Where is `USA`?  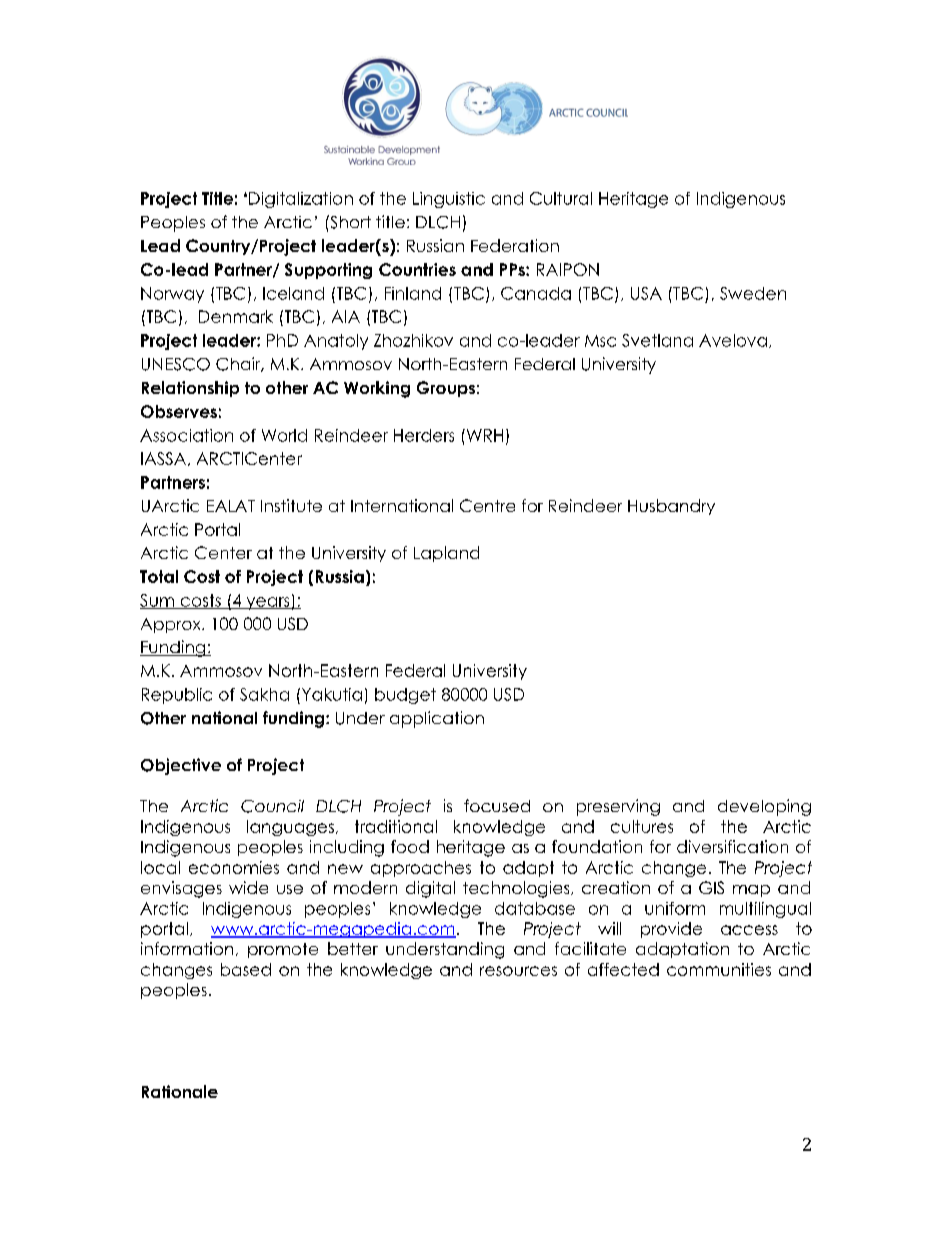 USA is located at coordinates (646, 293).
